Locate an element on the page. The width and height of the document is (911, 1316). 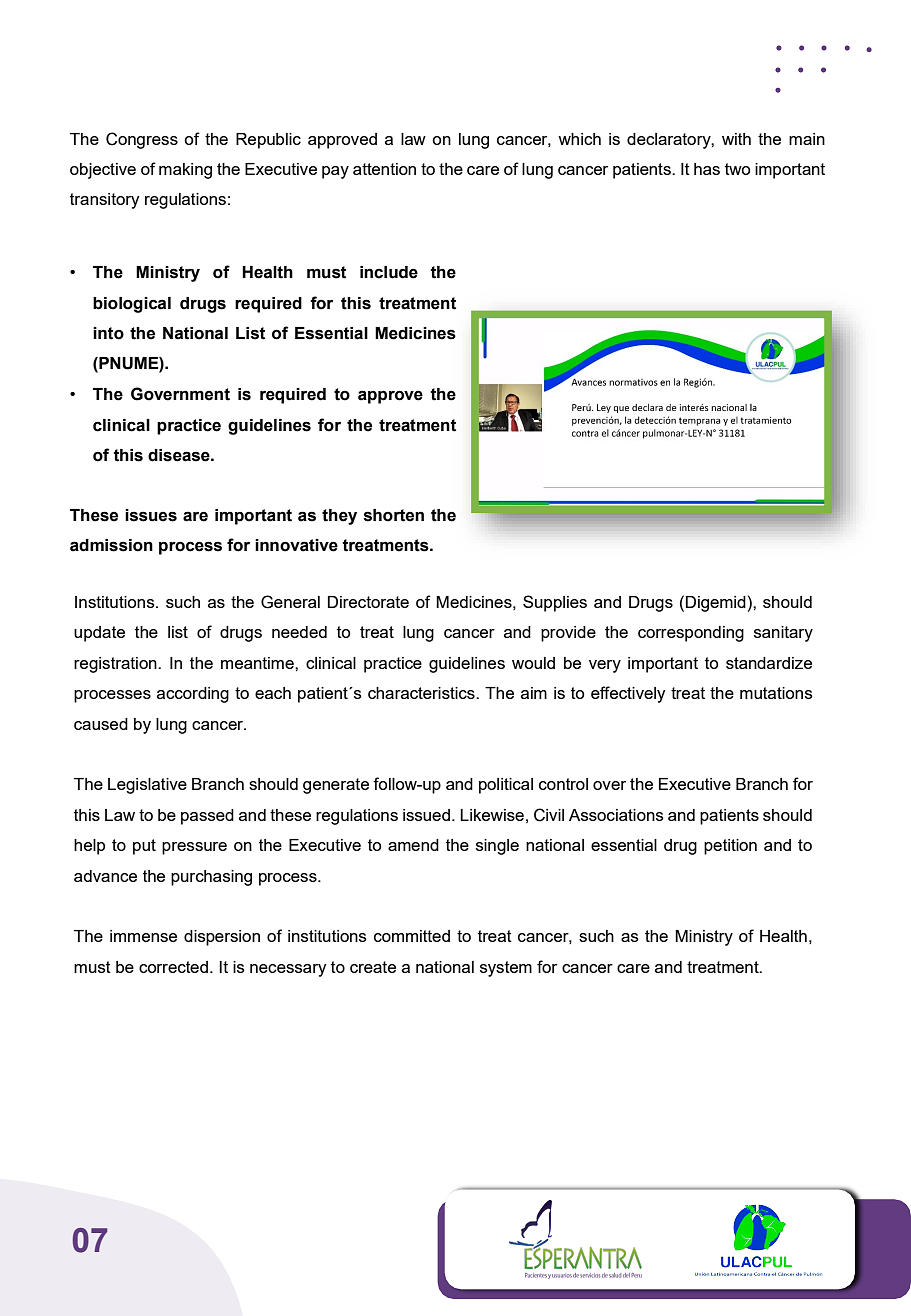
shorten is located at coordinates (394, 515).
